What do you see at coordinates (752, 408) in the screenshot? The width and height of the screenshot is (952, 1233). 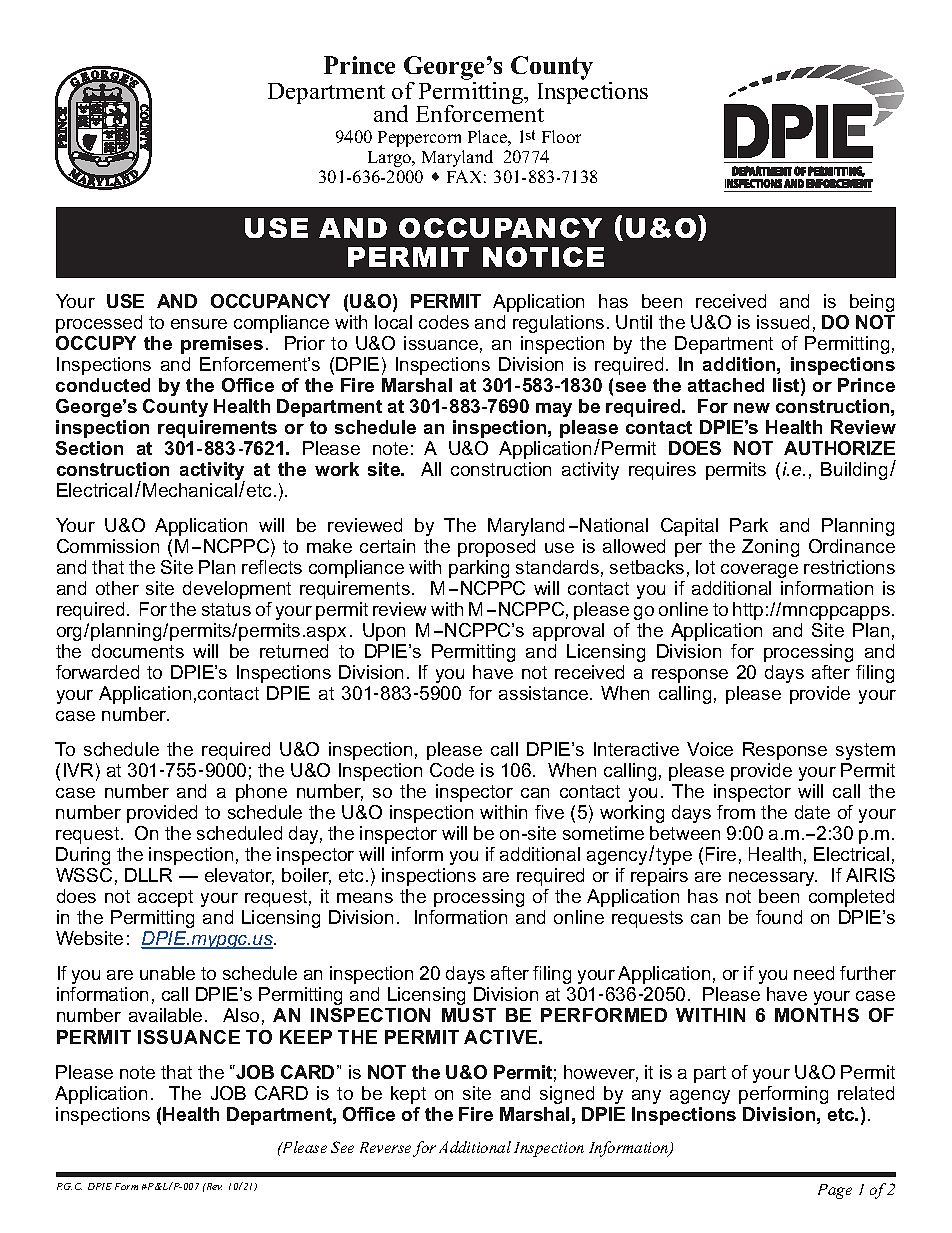 I see `new` at bounding box center [752, 408].
